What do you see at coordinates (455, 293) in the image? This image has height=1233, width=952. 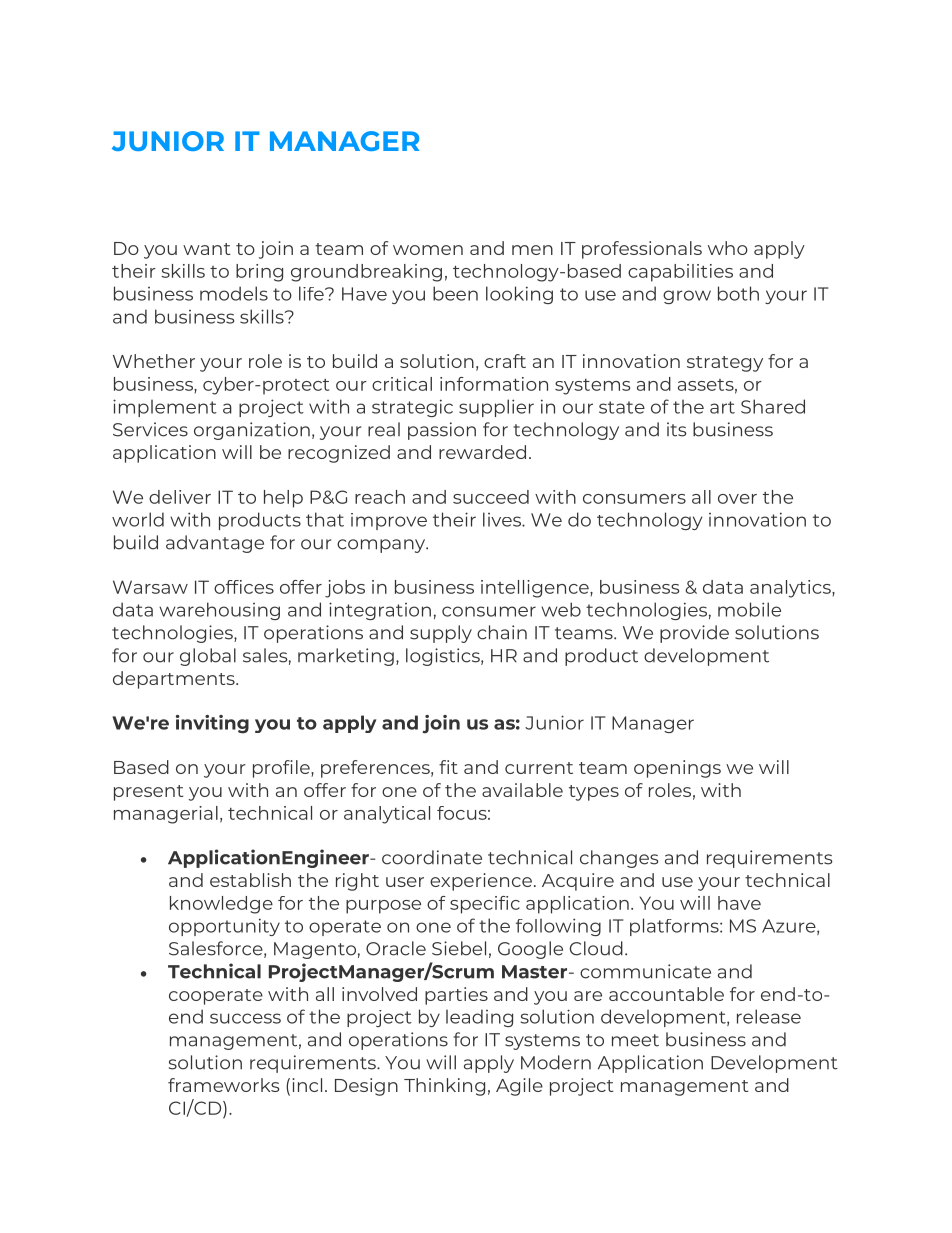 I see `been` at bounding box center [455, 293].
